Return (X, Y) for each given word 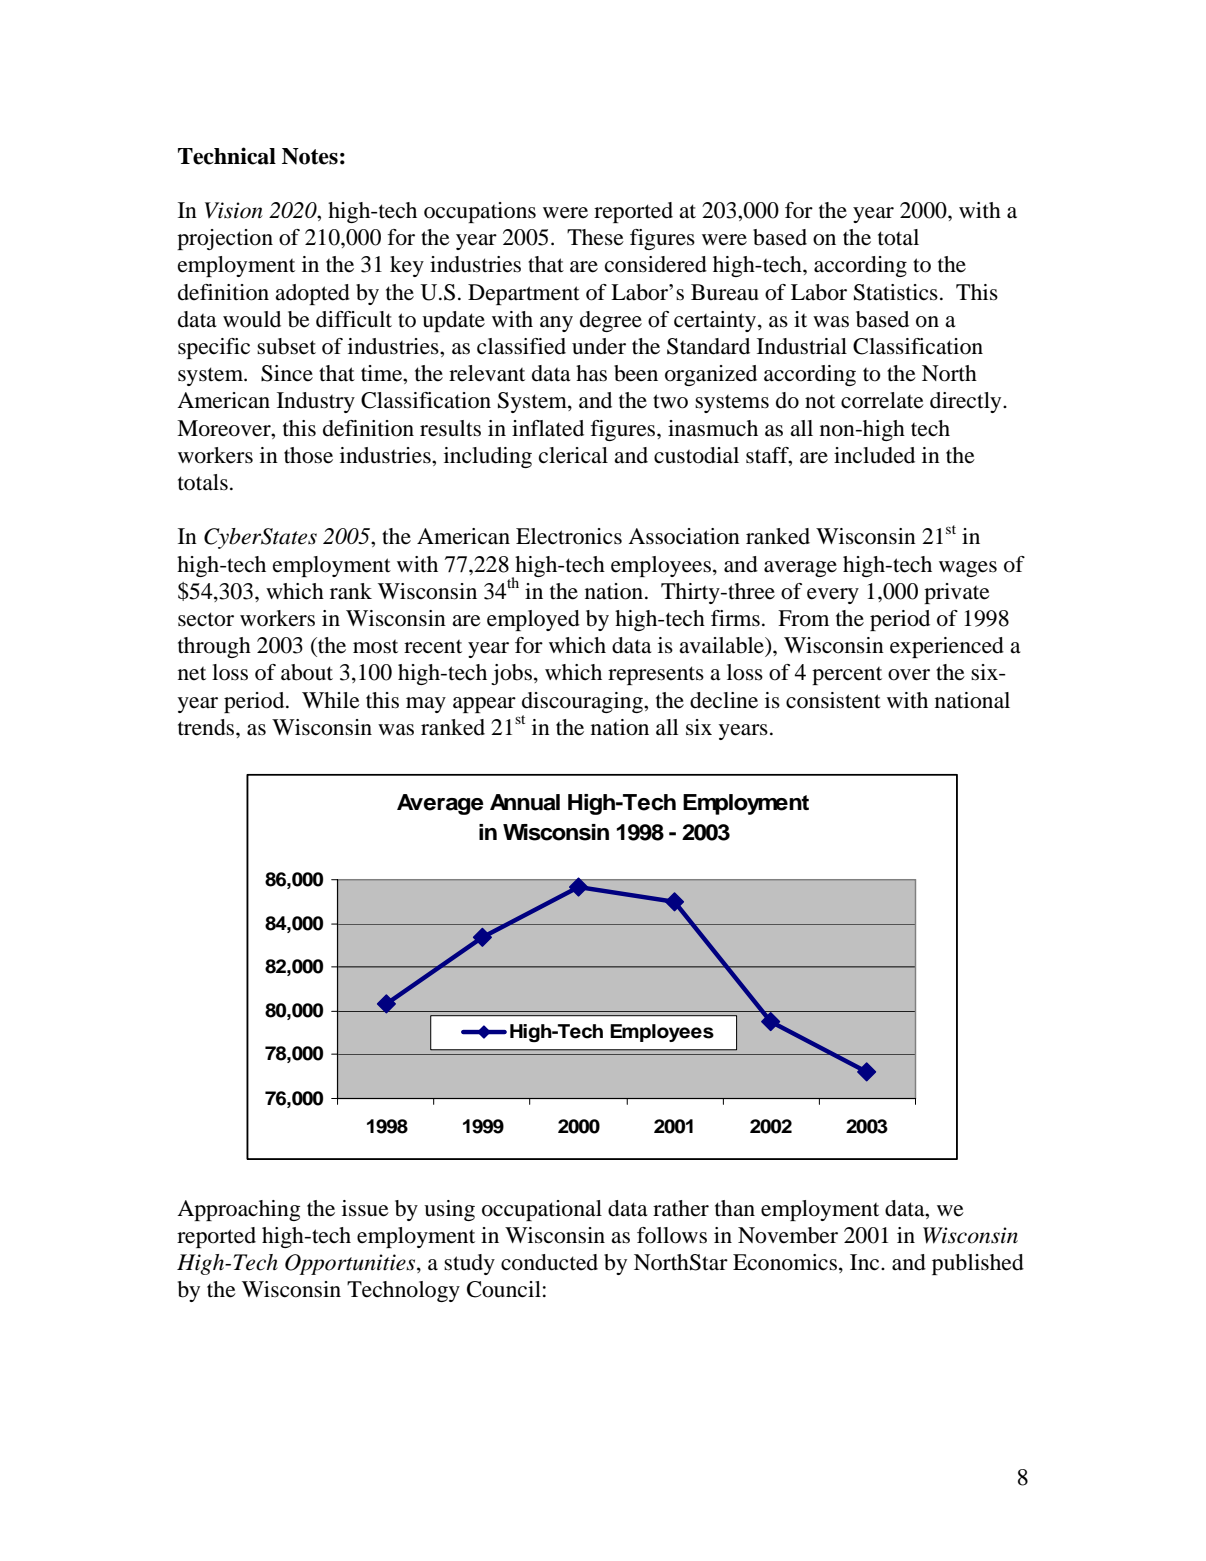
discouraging (583, 702)
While (331, 700)
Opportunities (351, 1264)
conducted (549, 1262)
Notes (310, 156)
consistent (833, 700)
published (978, 1264)
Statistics (896, 292)
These (595, 237)
